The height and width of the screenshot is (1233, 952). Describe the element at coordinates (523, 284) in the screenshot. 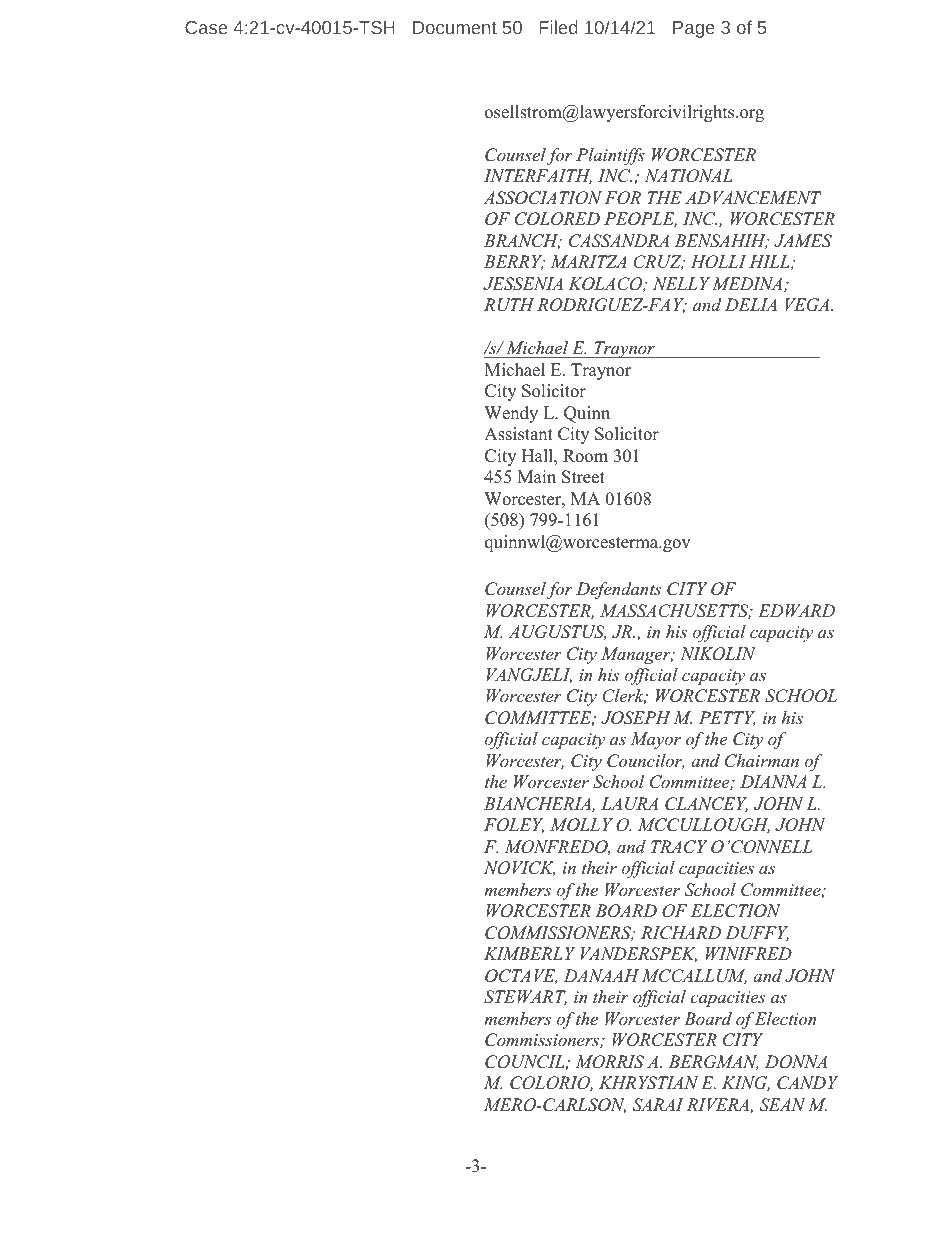

I see `JESSENIA` at that location.
